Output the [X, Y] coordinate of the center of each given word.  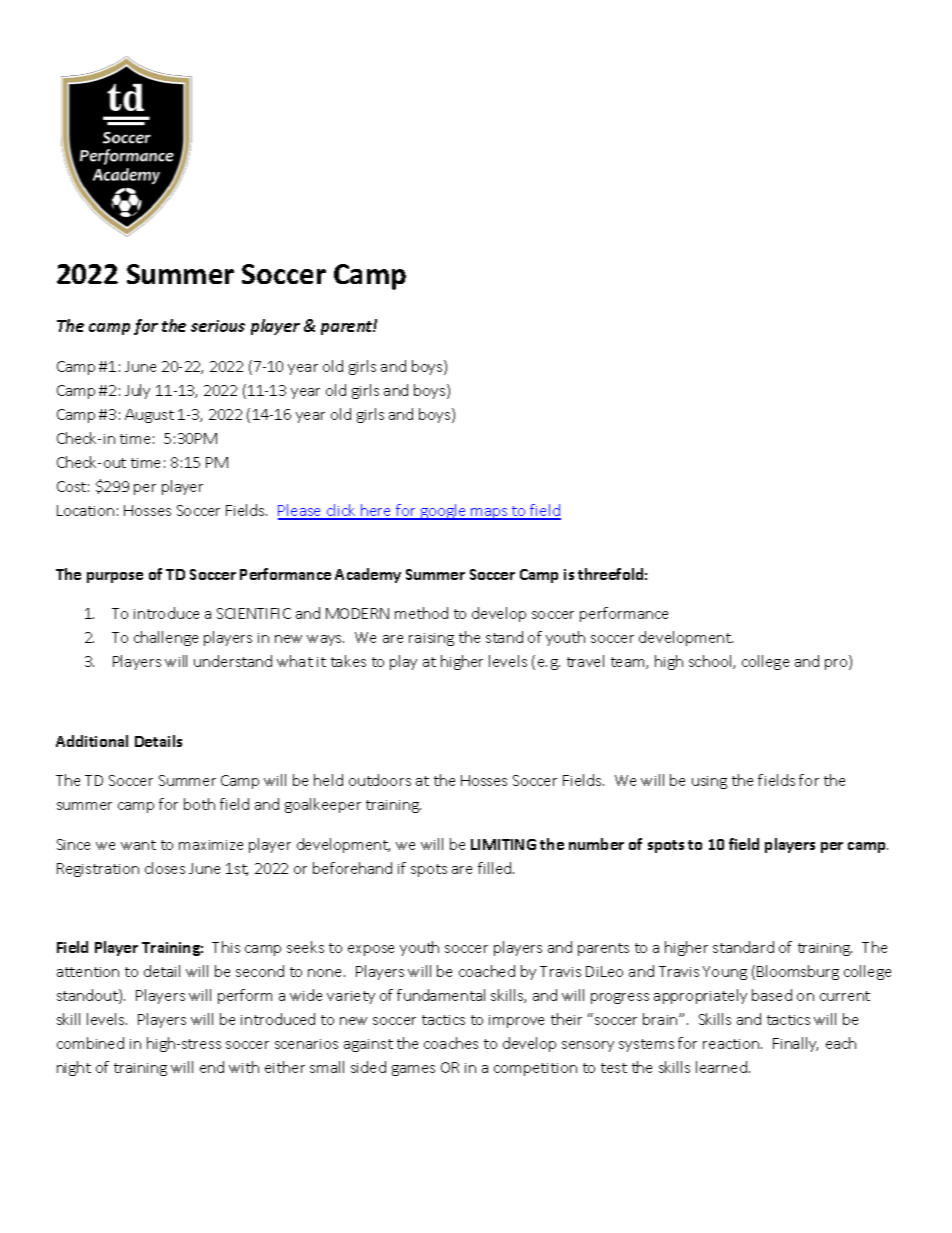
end [212, 1067]
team [629, 663]
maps [489, 514]
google [443, 512]
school [711, 662]
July [137, 391]
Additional [92, 741]
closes [165, 868]
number [596, 844]
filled [496, 868]
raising [431, 639]
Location [85, 510]
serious [218, 326]
